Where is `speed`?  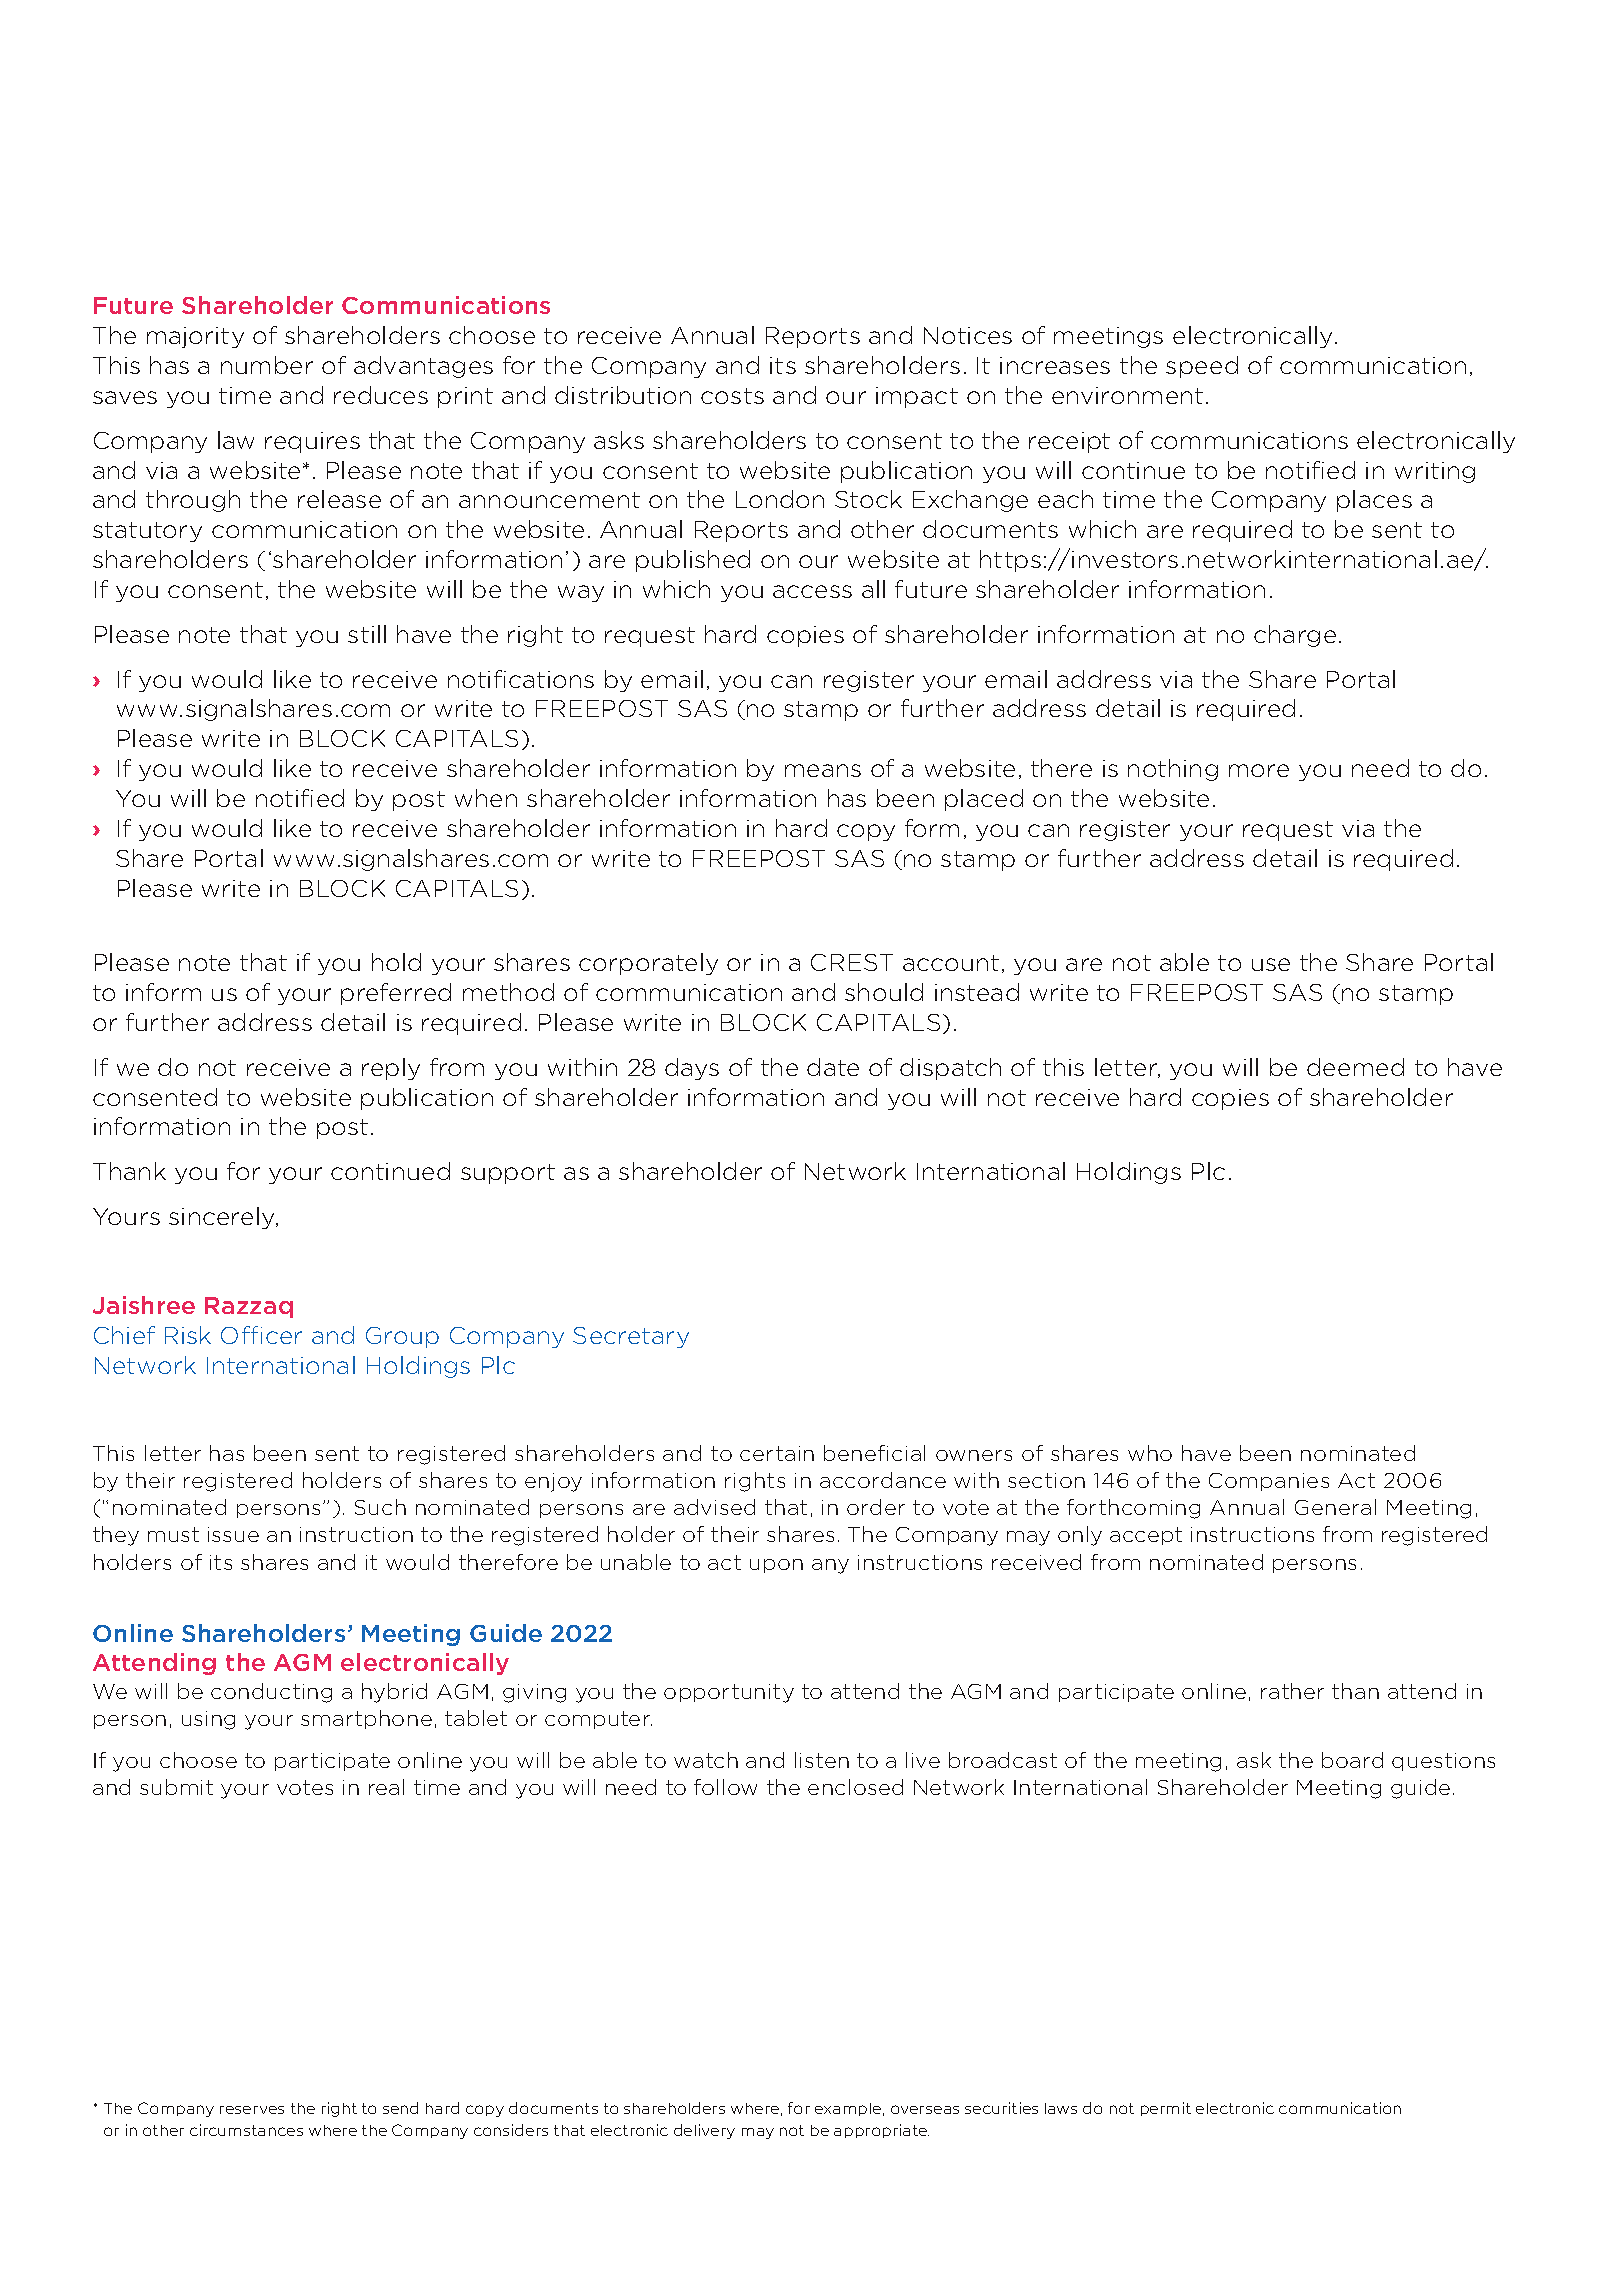
speed is located at coordinates (1202, 367).
